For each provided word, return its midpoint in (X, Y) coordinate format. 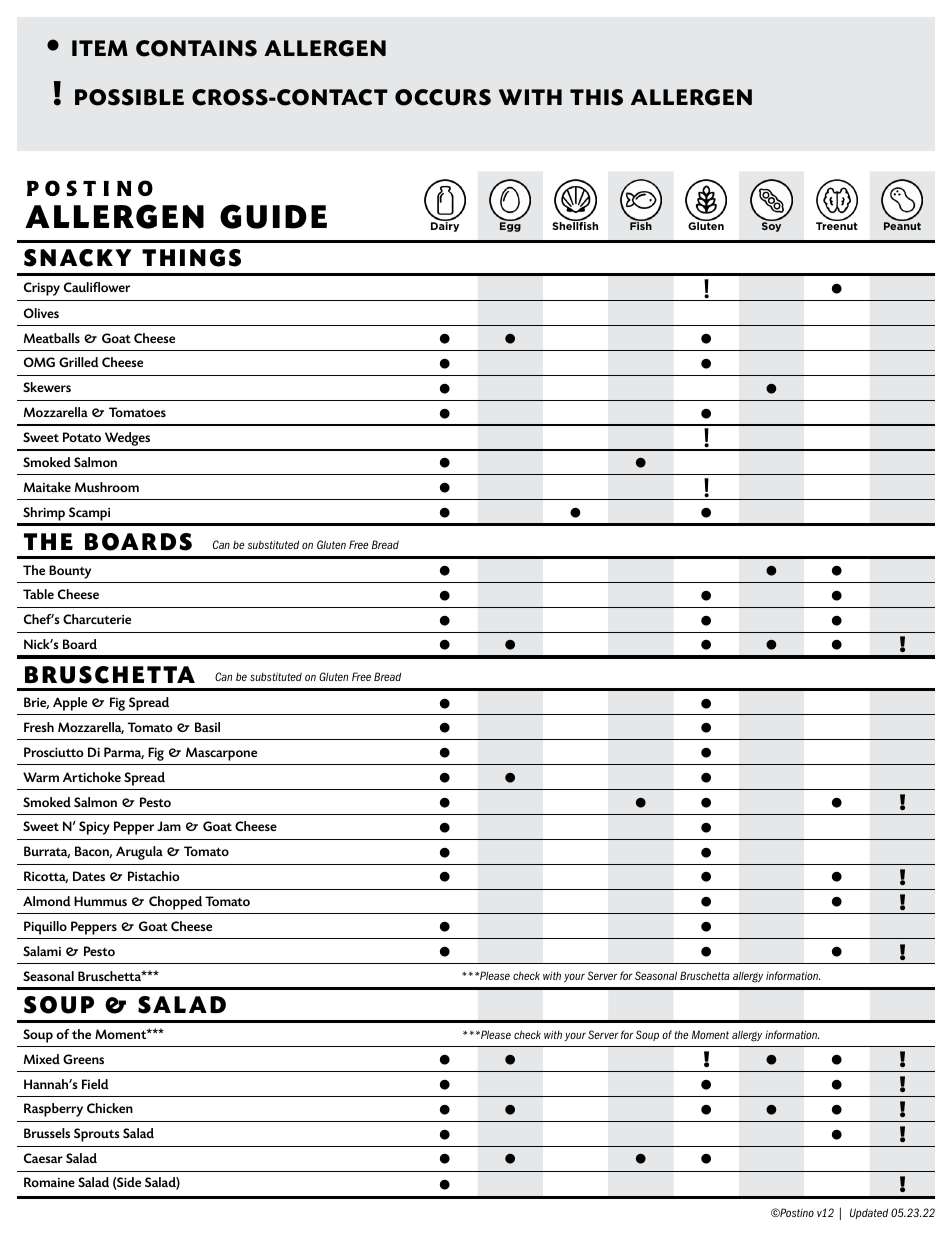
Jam (169, 826)
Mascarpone (221, 754)
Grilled (79, 362)
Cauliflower (97, 287)
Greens (83, 1059)
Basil (207, 727)
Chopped (175, 903)
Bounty (70, 572)
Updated (869, 1213)
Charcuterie (97, 619)
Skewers (47, 387)
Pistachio (154, 876)
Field (95, 1084)
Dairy (445, 226)
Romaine (49, 1182)
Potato (82, 437)
